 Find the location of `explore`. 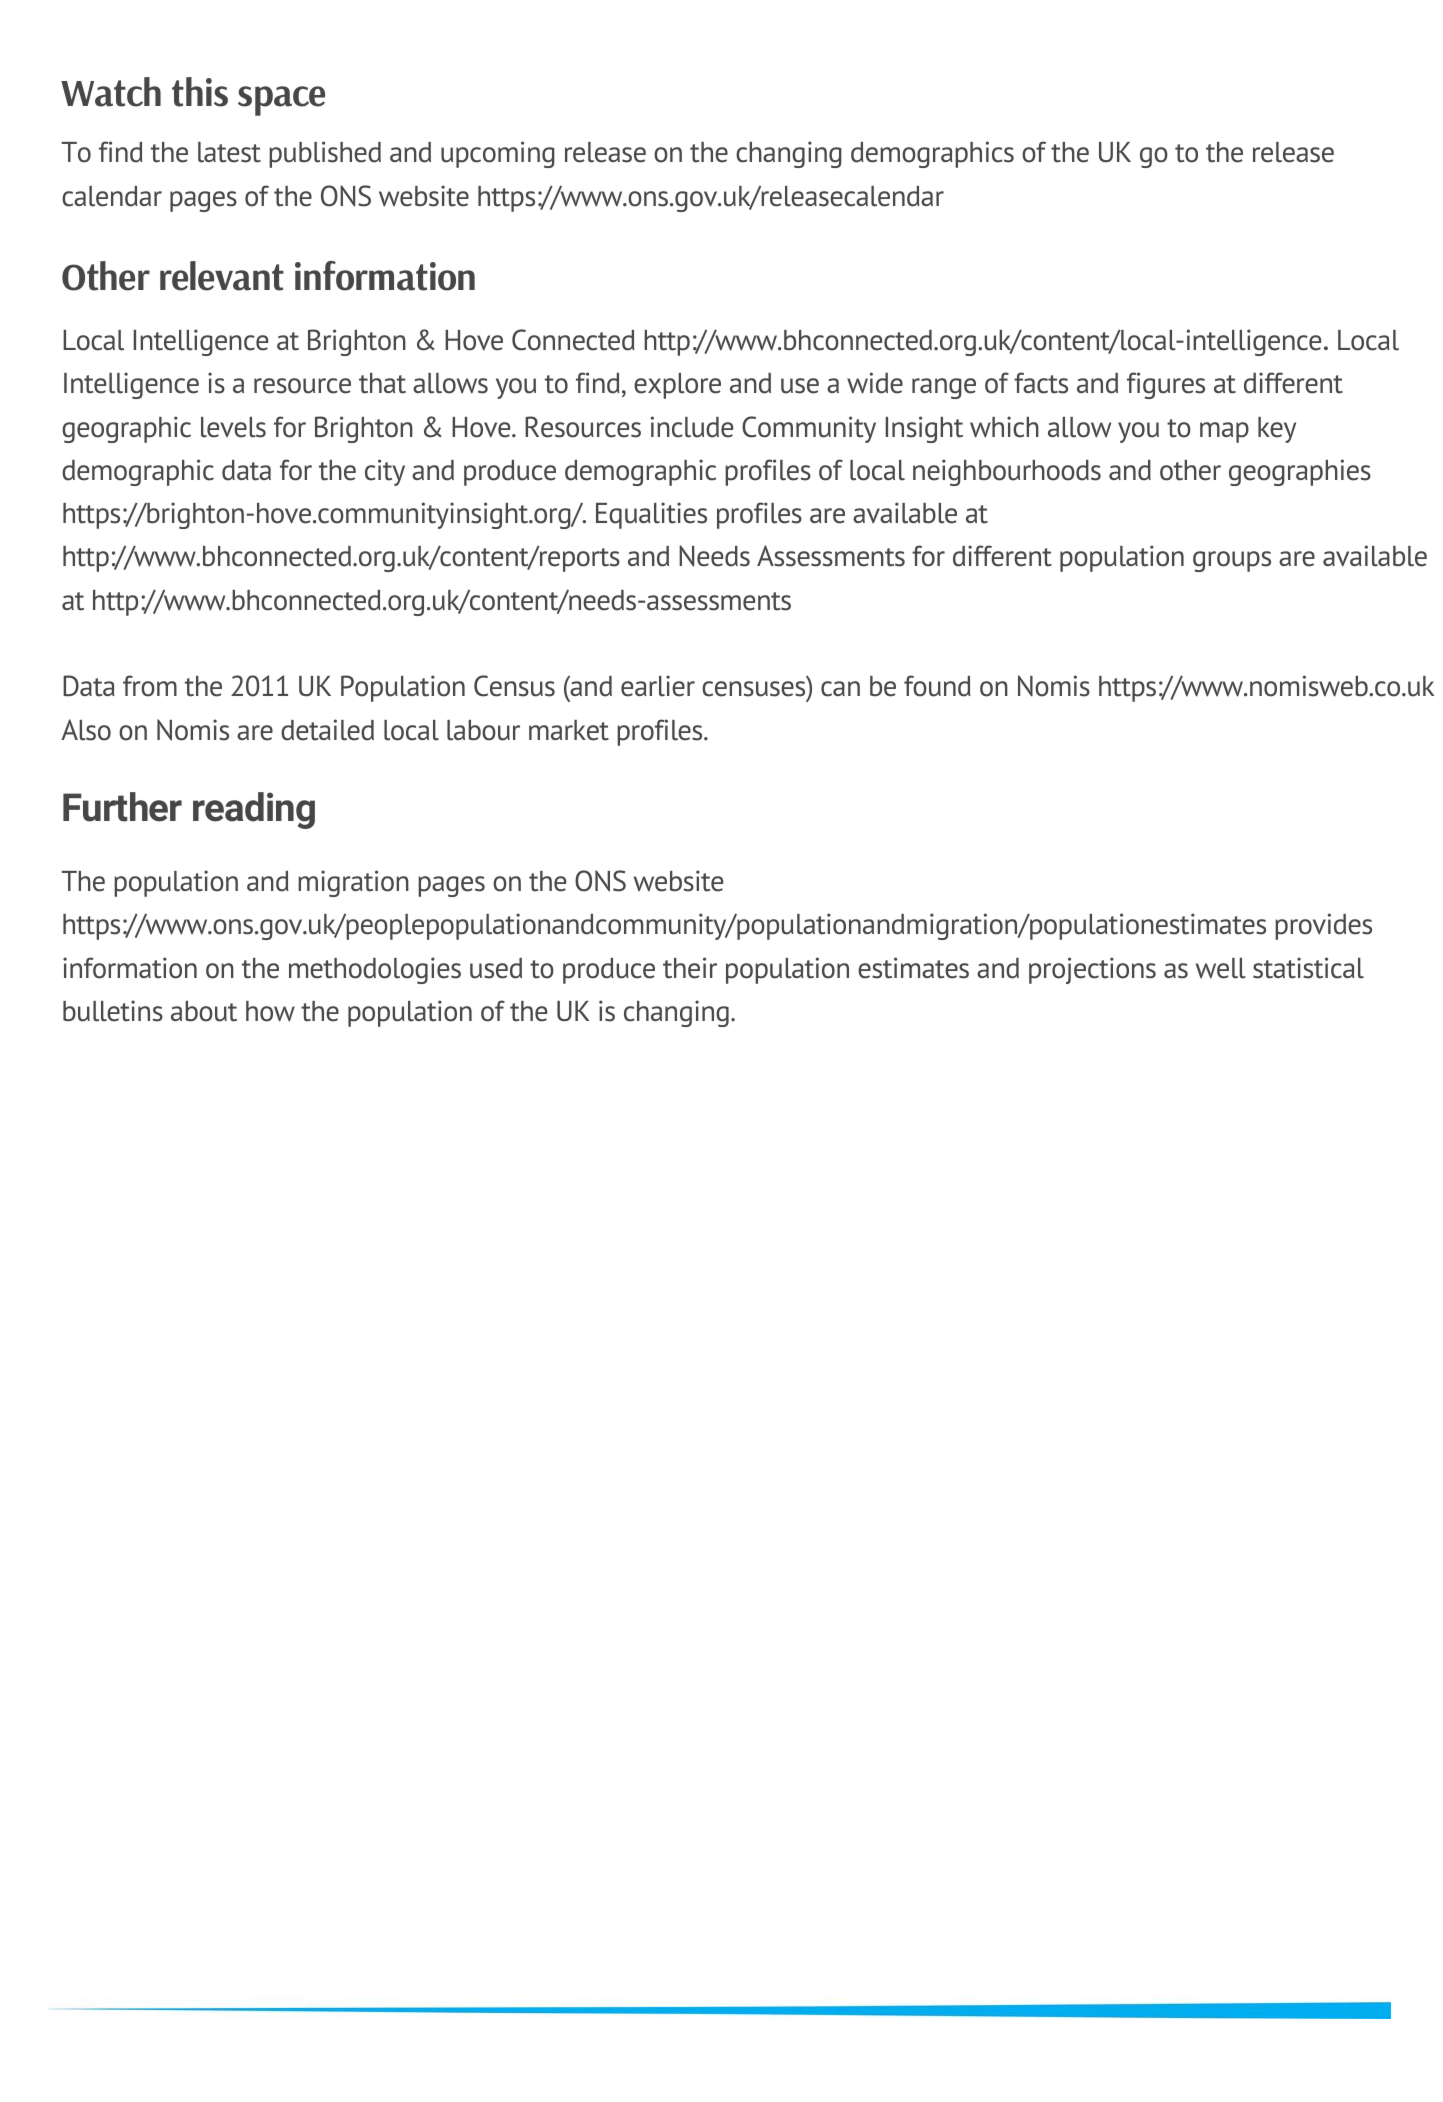

explore is located at coordinates (677, 386).
